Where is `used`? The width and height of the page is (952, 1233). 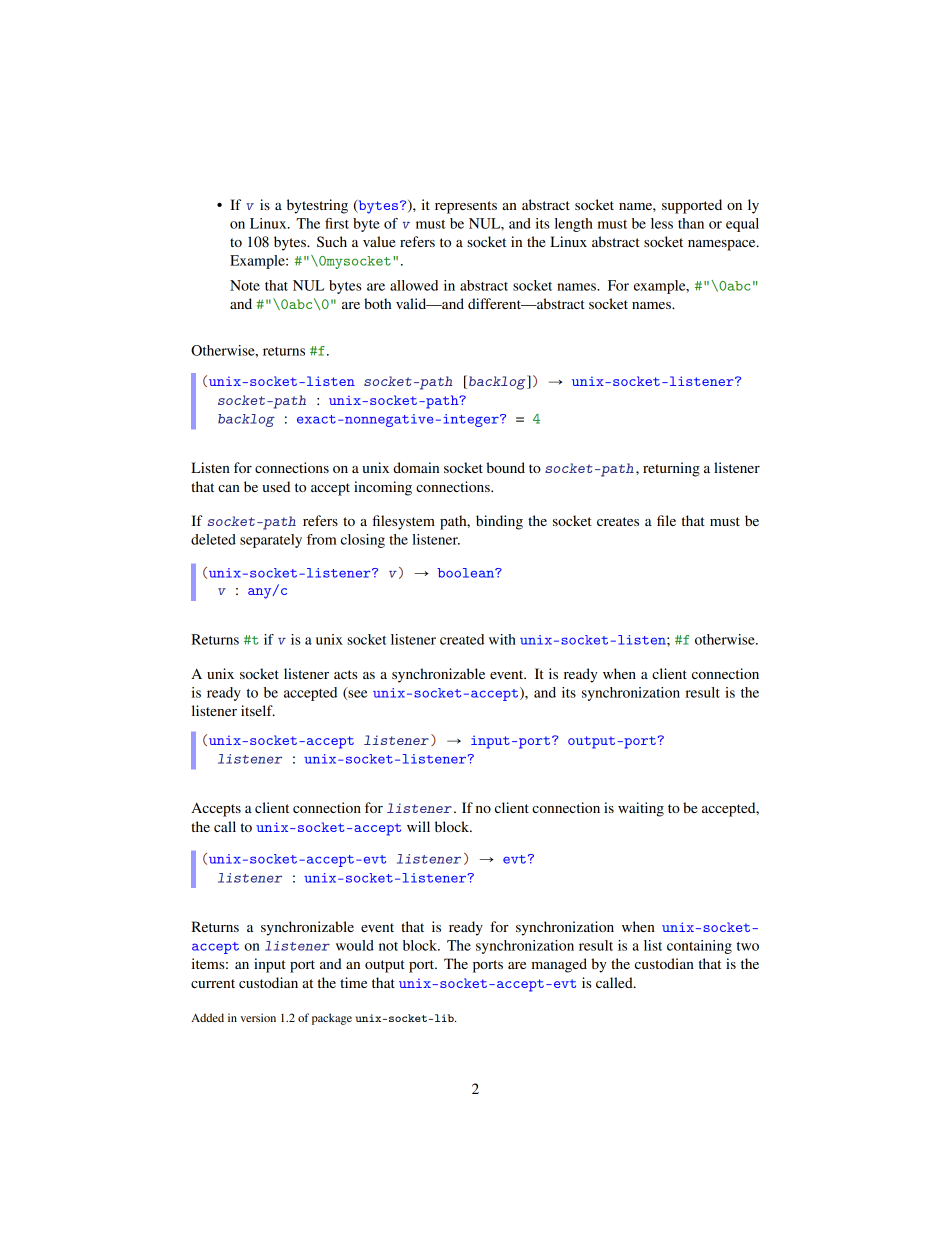 used is located at coordinates (276, 486).
